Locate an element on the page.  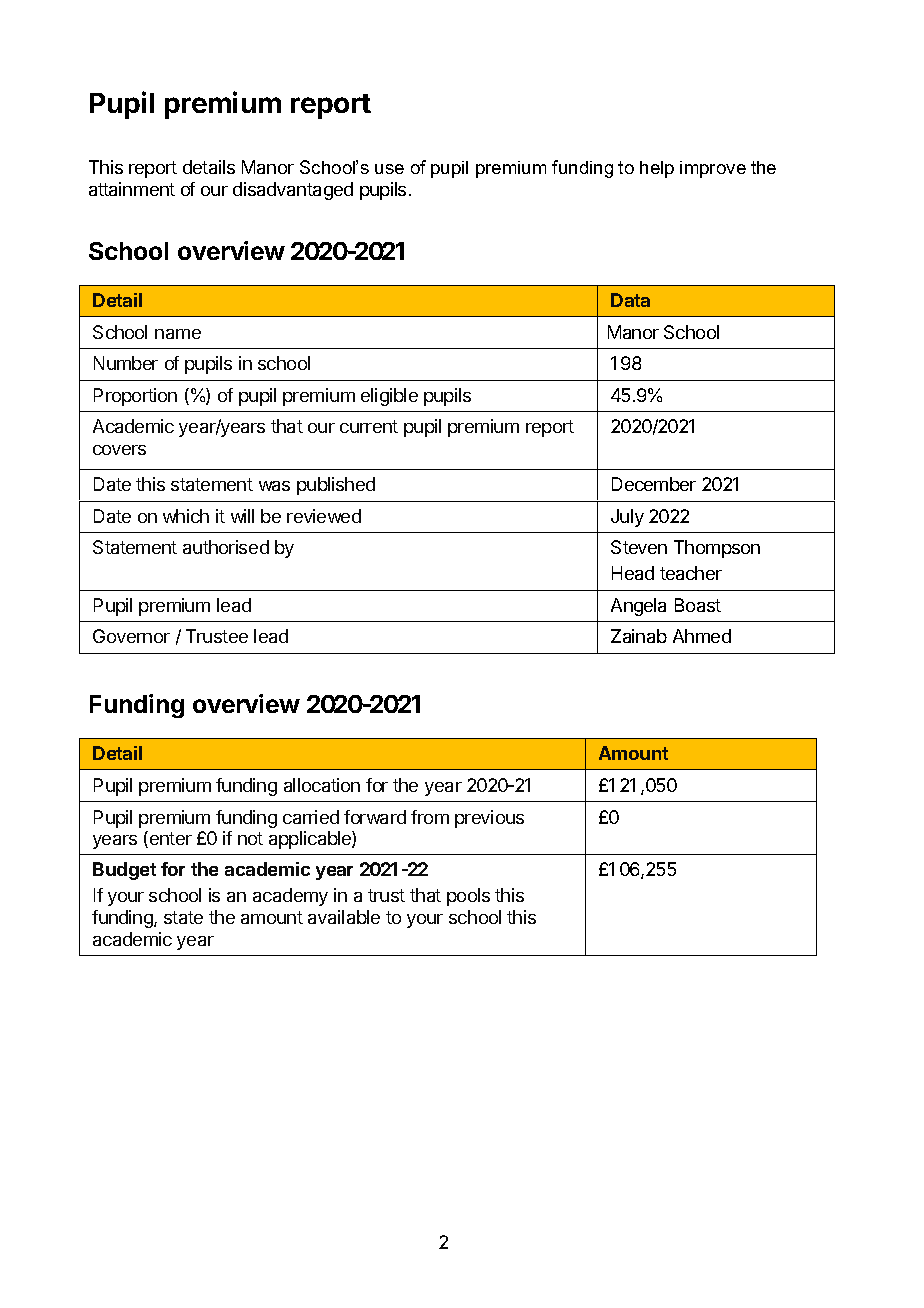
pools is located at coordinates (468, 897).
